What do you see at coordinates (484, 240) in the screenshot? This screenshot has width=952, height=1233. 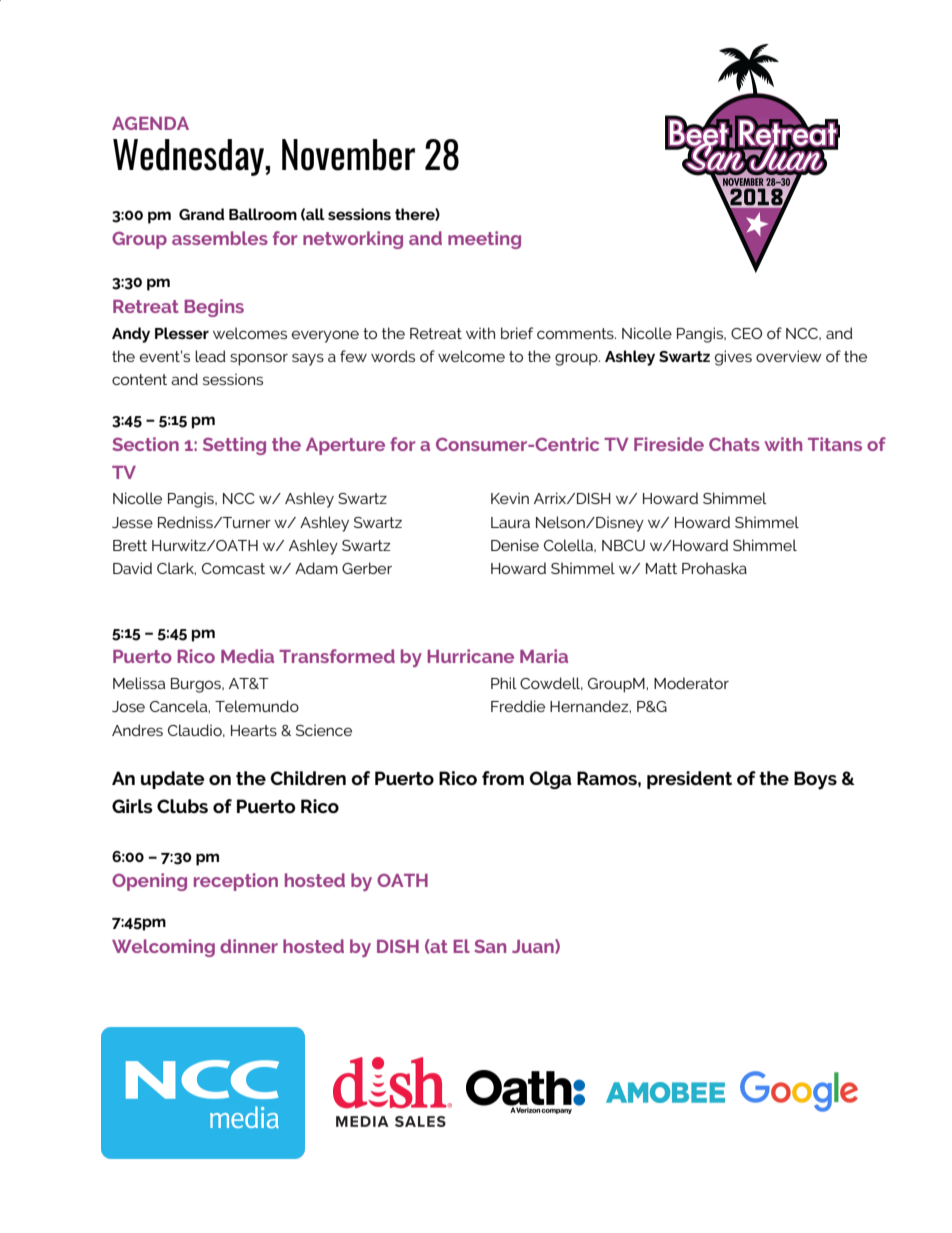 I see `meeting` at bounding box center [484, 240].
